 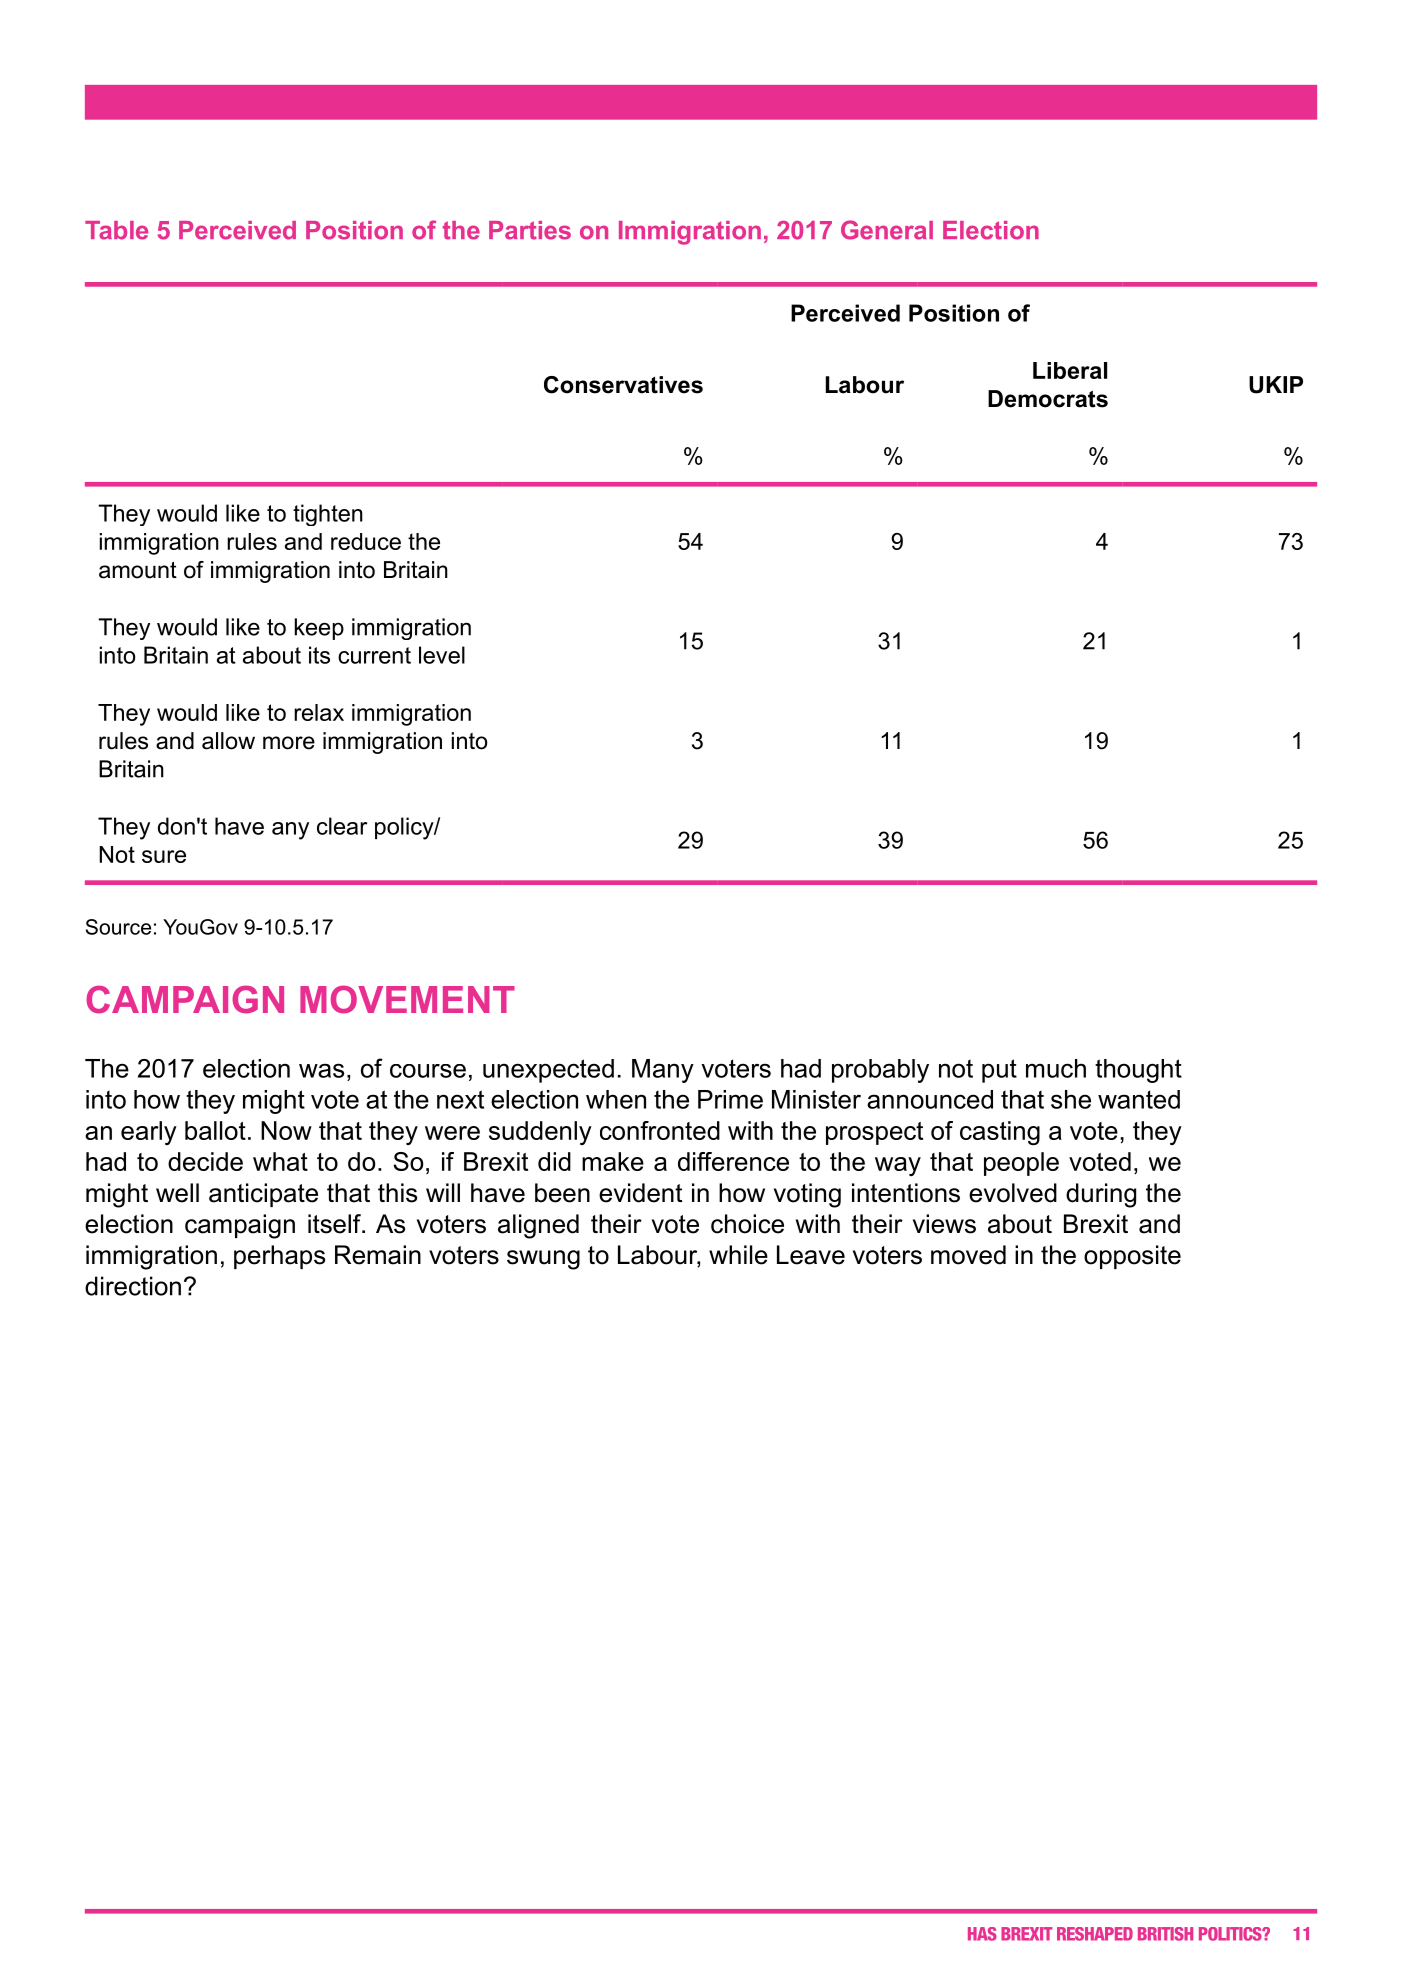 What do you see at coordinates (279, 1257) in the image?
I see `perhaps` at bounding box center [279, 1257].
